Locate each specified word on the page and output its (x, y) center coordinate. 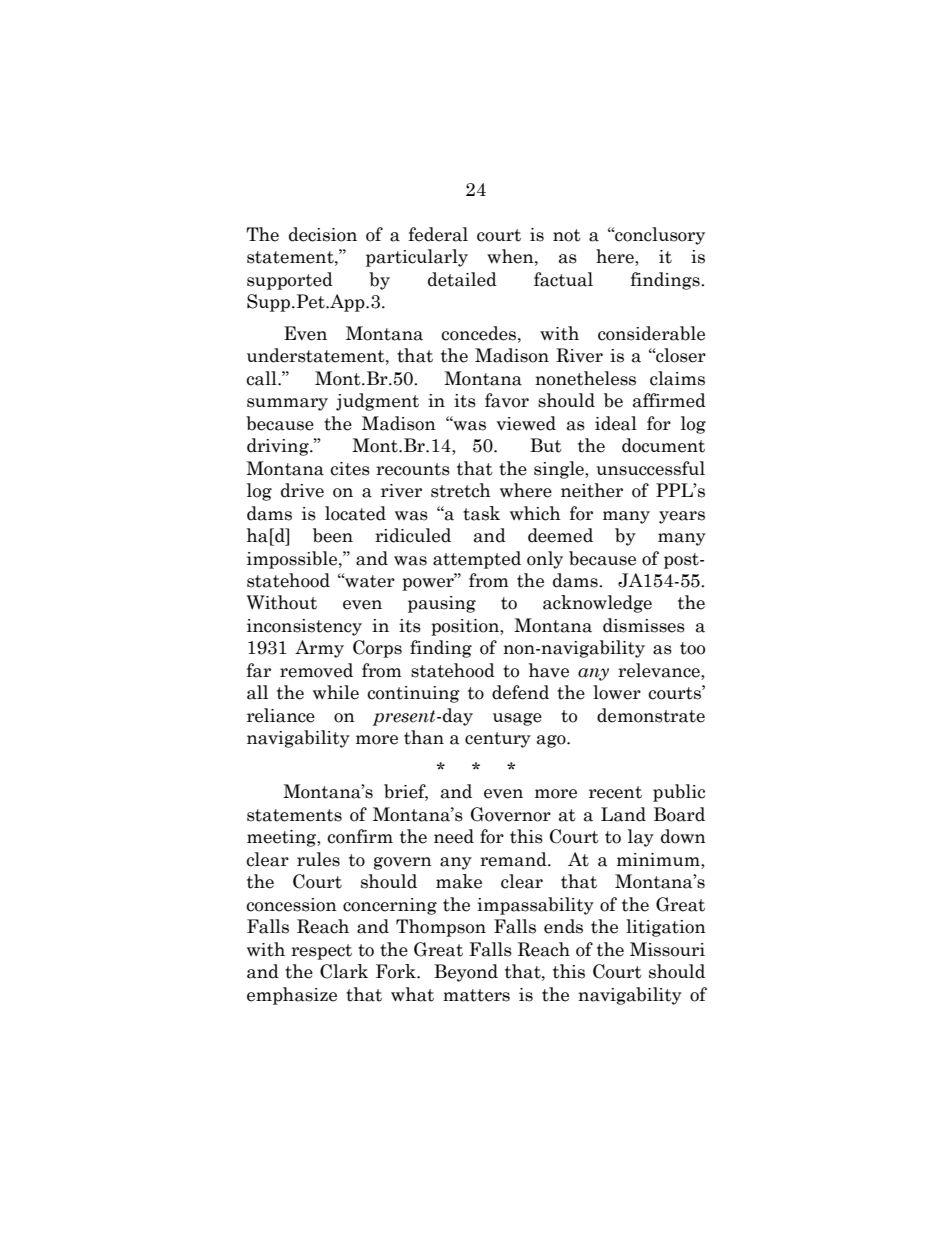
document (663, 445)
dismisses (644, 625)
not (567, 235)
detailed (462, 279)
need (454, 836)
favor (507, 400)
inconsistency (304, 627)
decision (323, 234)
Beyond (466, 973)
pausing (442, 604)
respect (321, 952)
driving (279, 447)
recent (615, 792)
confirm (360, 836)
